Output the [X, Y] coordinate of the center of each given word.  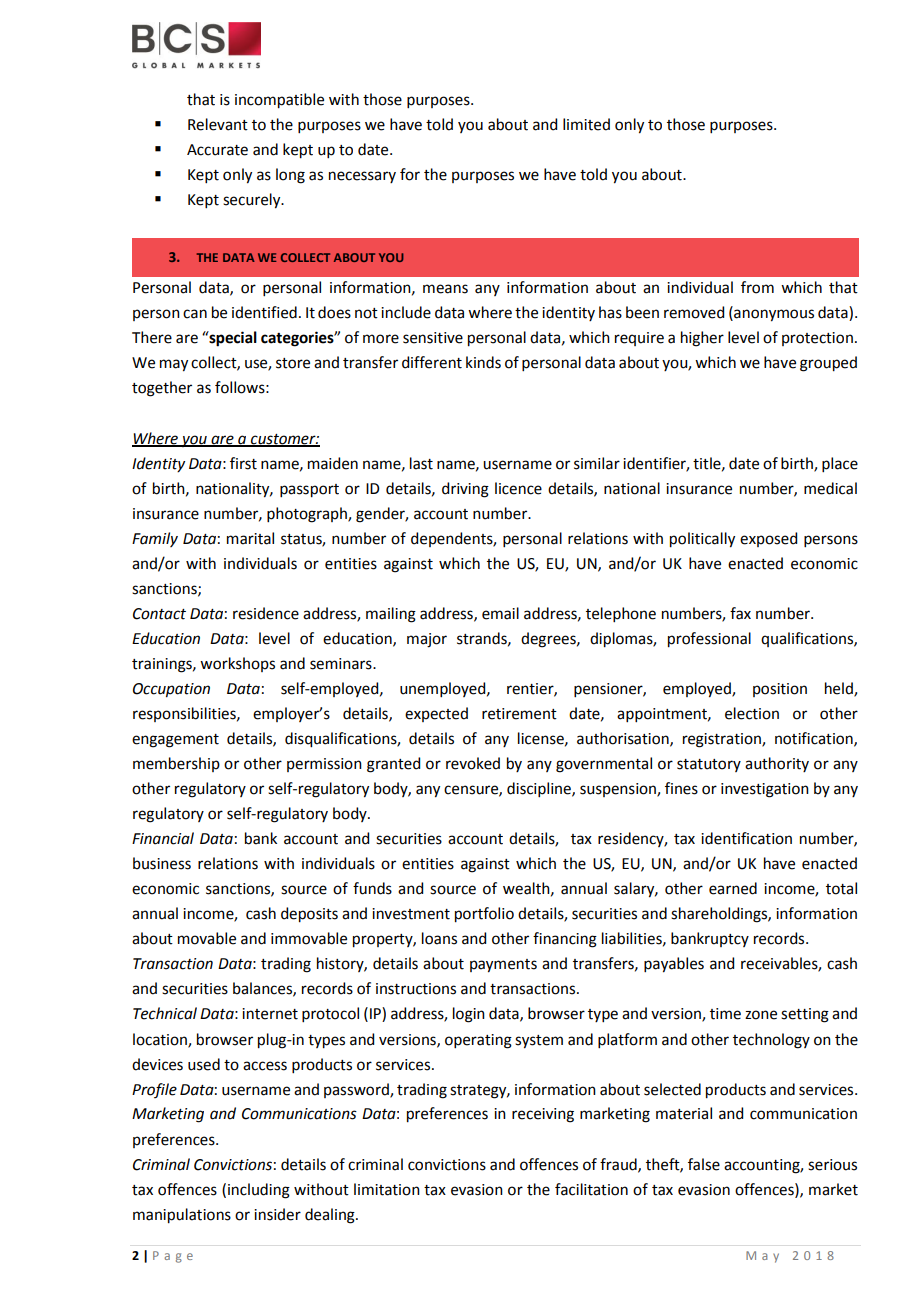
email [500, 613]
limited [586, 124]
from [757, 287]
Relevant [218, 124]
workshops [237, 664]
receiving [543, 1115]
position [780, 690]
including [259, 1191]
